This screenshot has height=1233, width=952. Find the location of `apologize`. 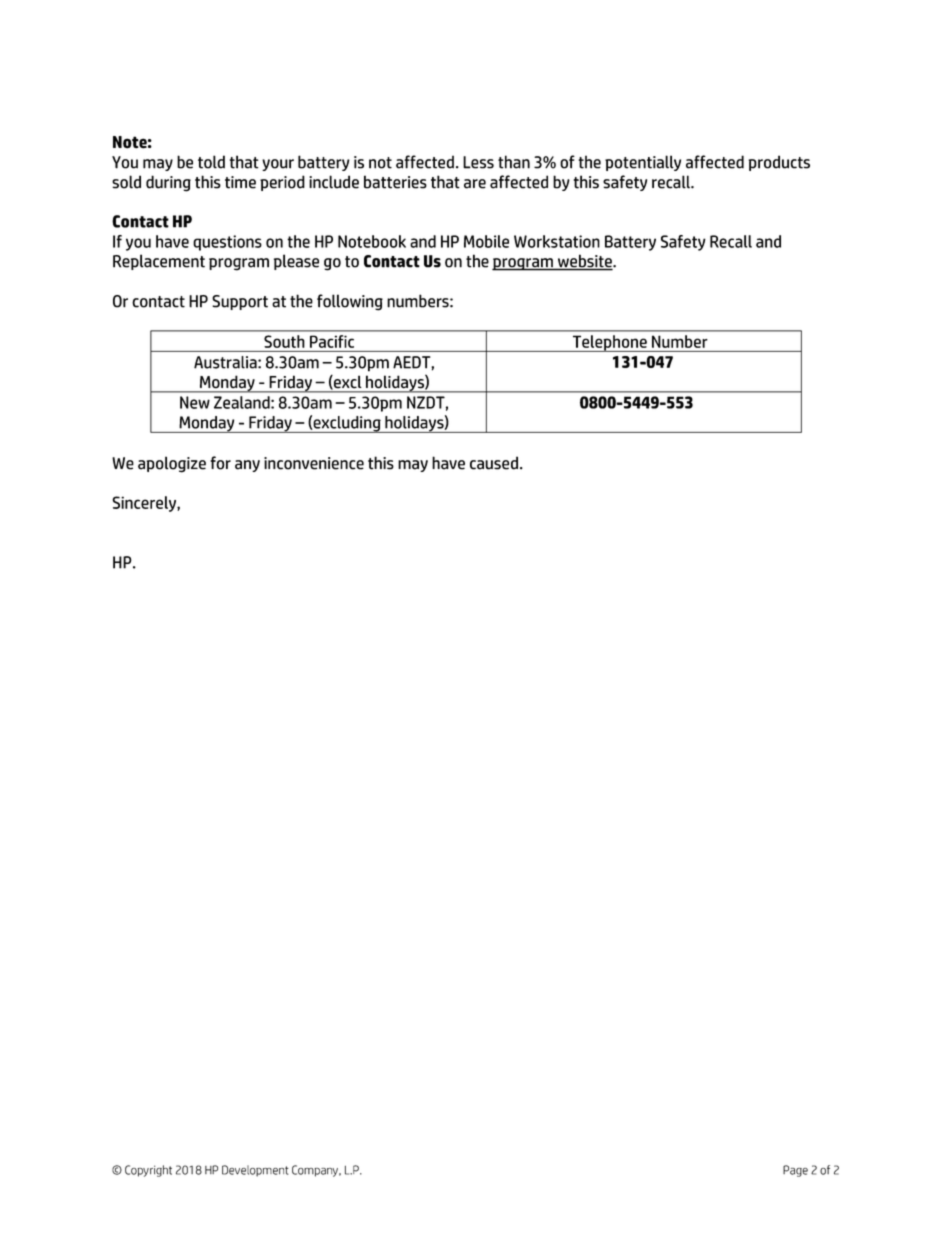

apologize is located at coordinates (172, 464).
